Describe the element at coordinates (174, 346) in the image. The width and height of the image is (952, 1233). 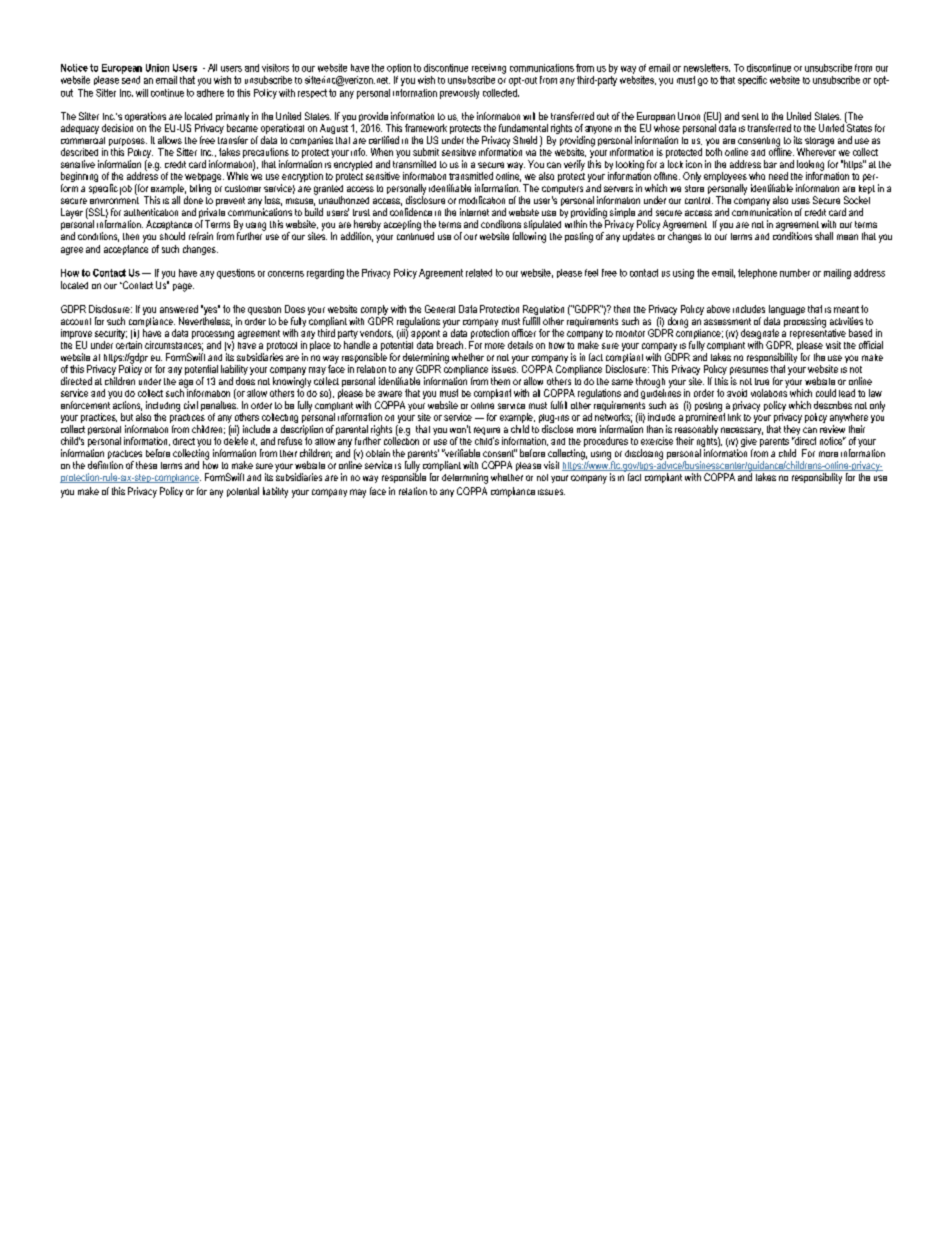
I see `circumstances` at that location.
